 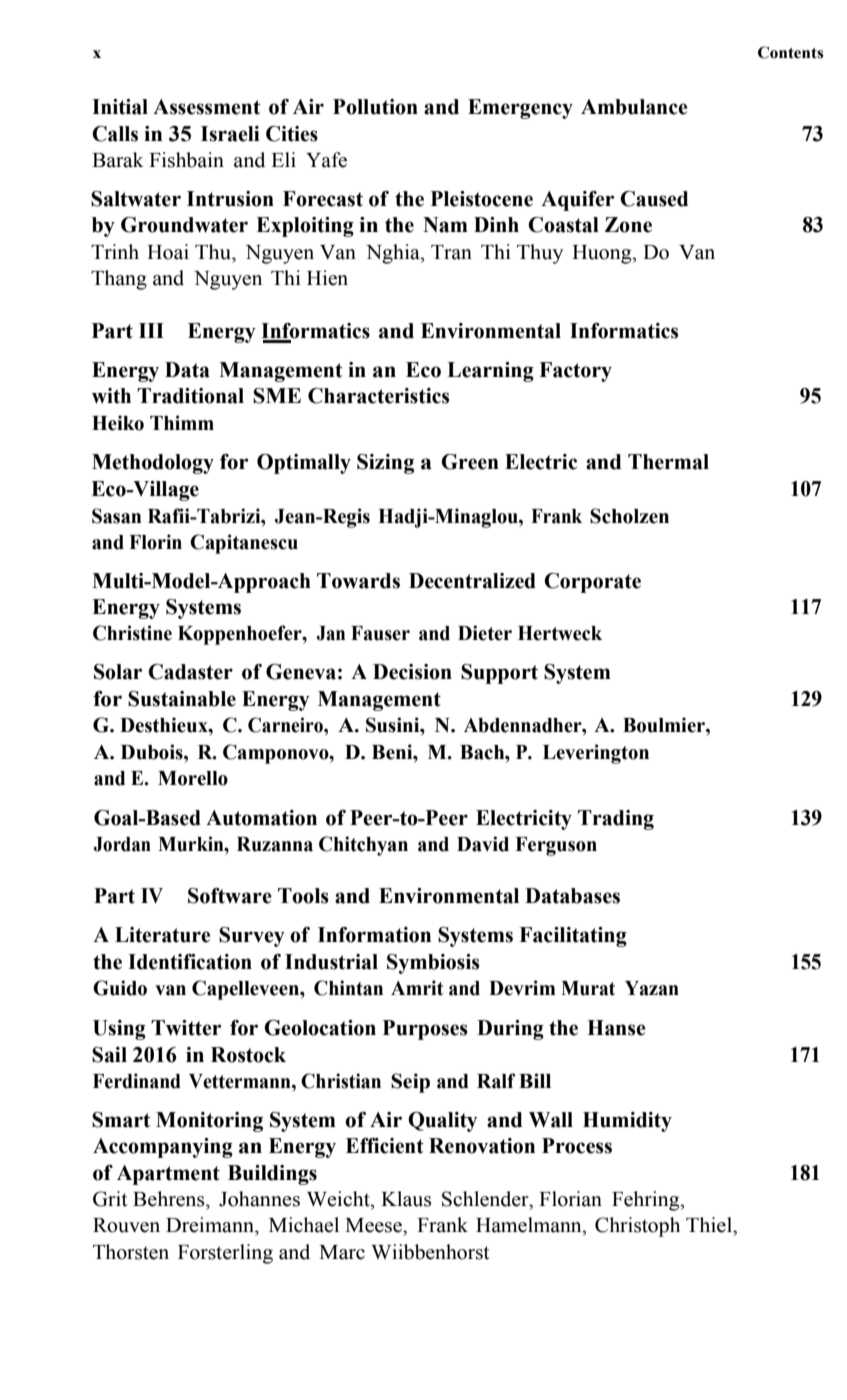 What do you see at coordinates (190, 396) in the screenshot?
I see `Traditional` at bounding box center [190, 396].
